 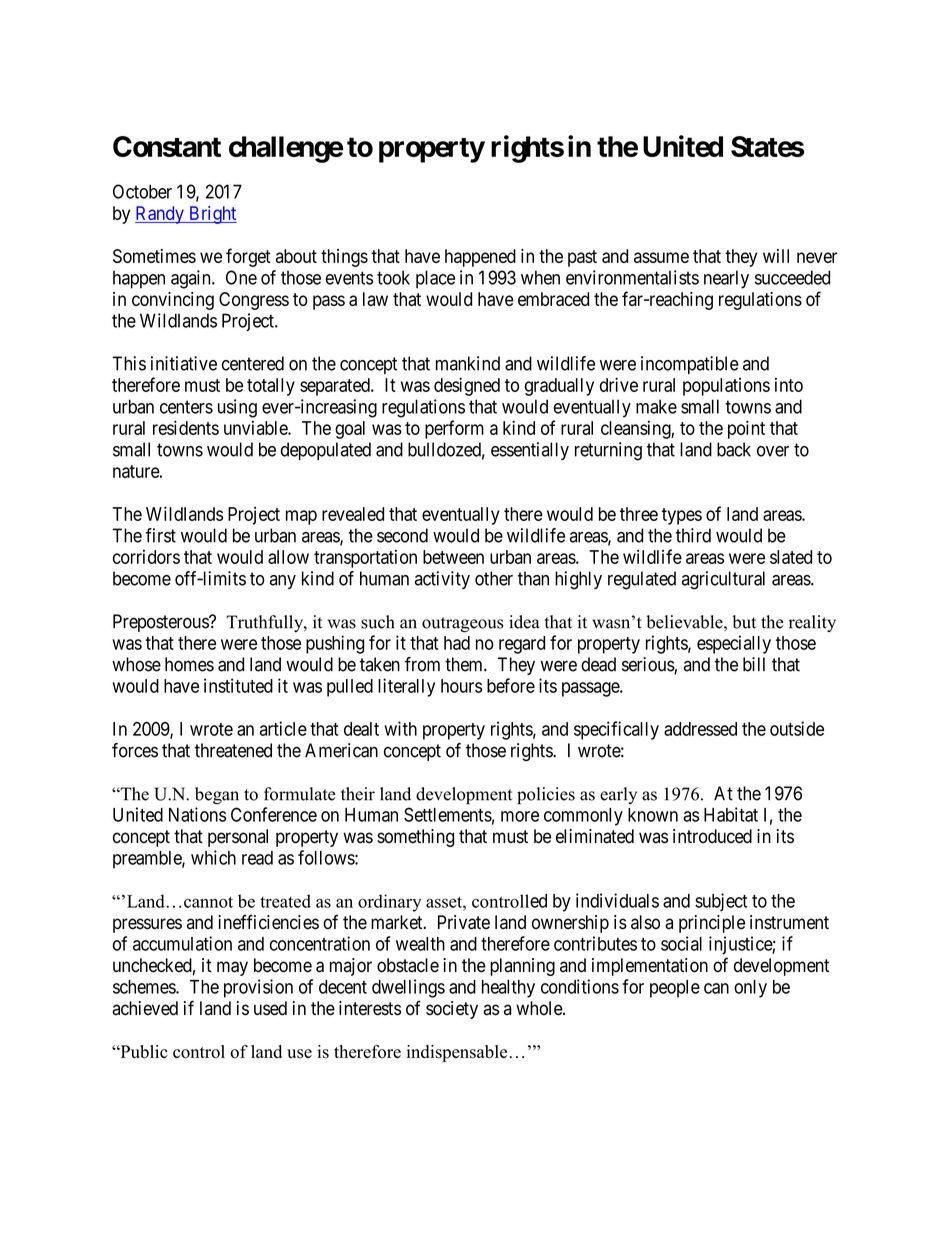 What do you see at coordinates (726, 387) in the image?
I see `populations` at bounding box center [726, 387].
